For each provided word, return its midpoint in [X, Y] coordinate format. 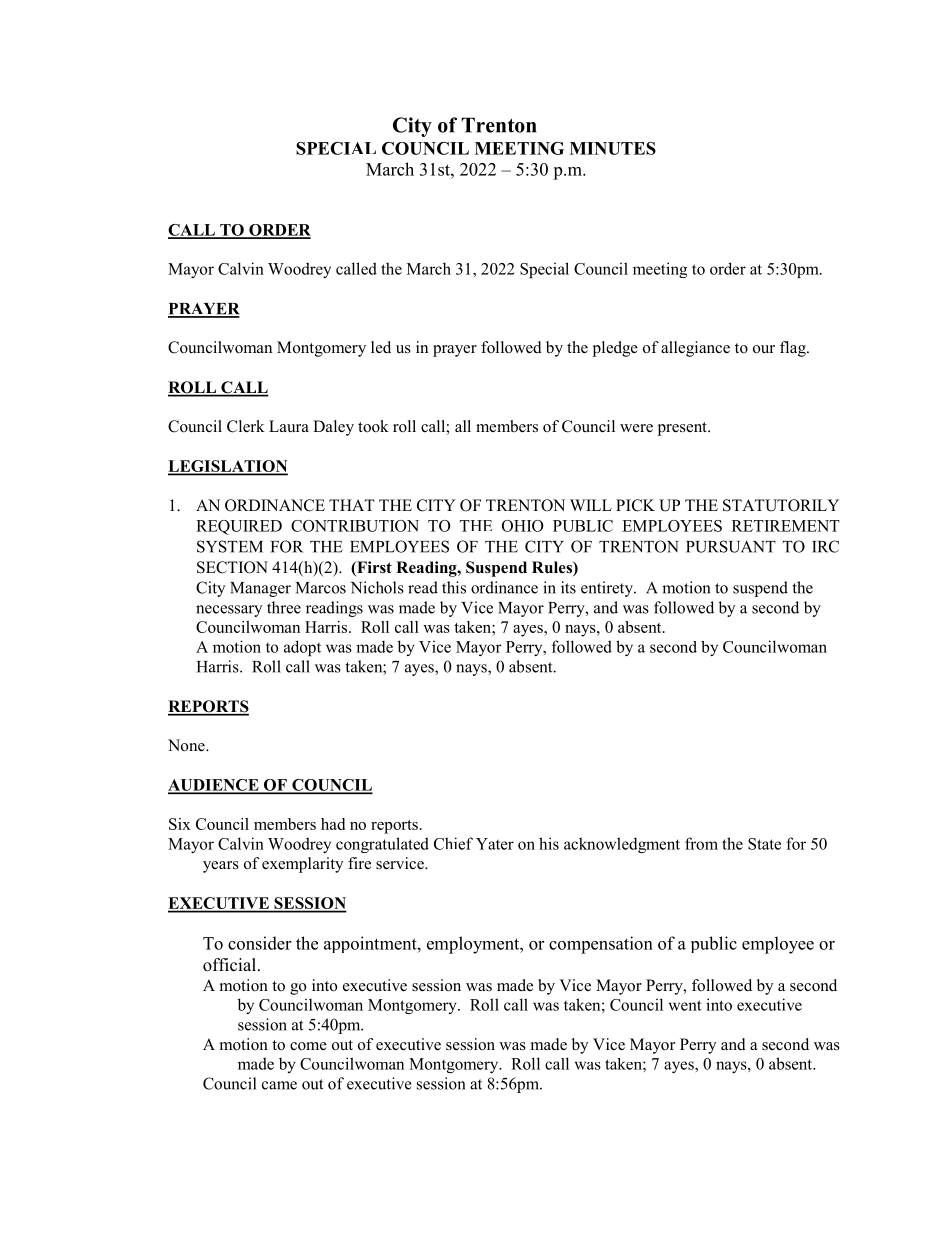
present [683, 429]
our [764, 349]
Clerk [246, 426]
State [764, 844]
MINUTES [613, 148]
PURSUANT [731, 546]
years [221, 867]
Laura [289, 426]
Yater [495, 844]
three [284, 607]
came [279, 1085]
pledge [615, 349]
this [454, 587]
